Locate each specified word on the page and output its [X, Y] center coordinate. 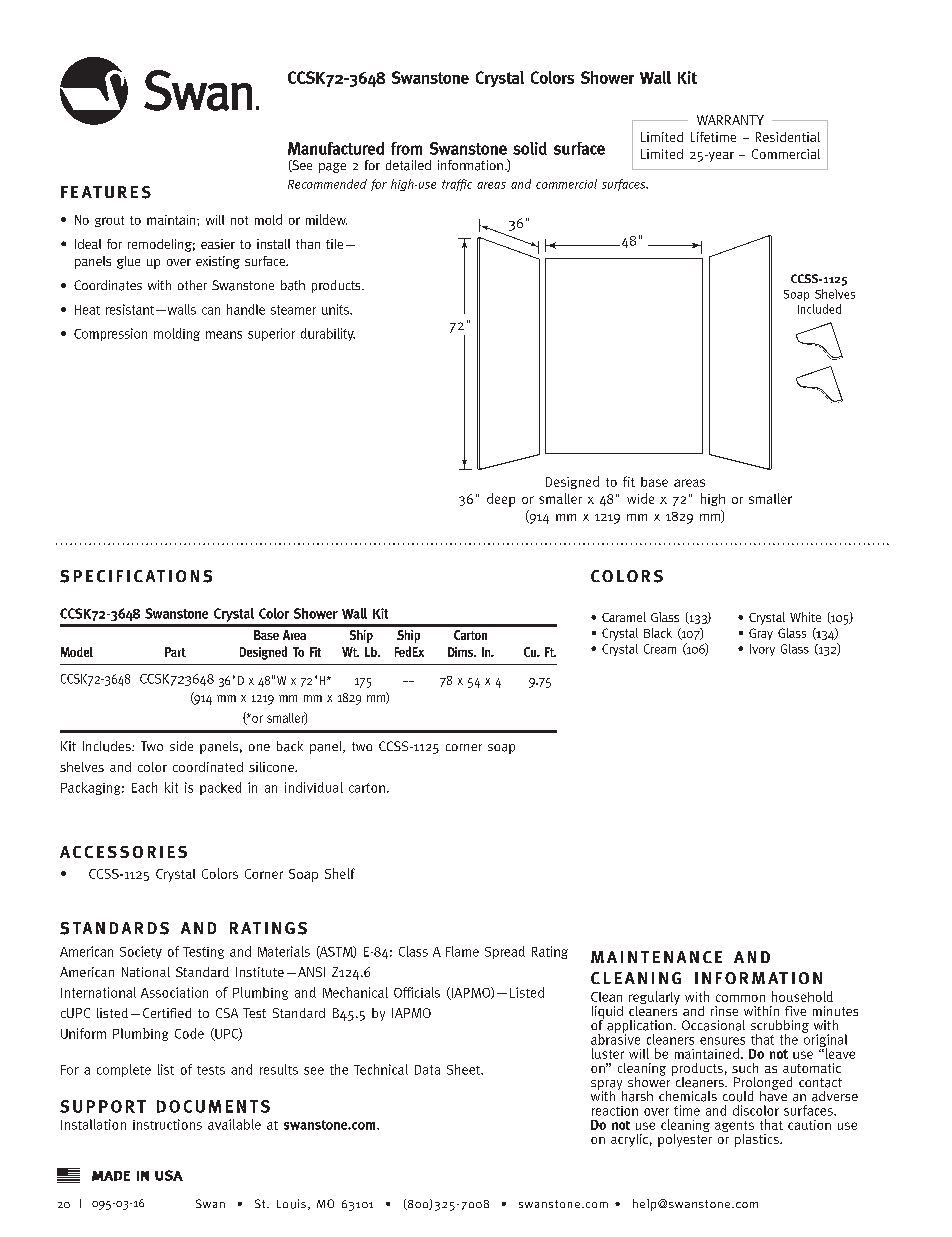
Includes [108, 746]
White [805, 617]
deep [501, 500]
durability [328, 334]
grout [109, 221]
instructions [167, 1124]
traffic [457, 185]
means [224, 335]
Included [819, 309]
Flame [462, 951]
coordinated [208, 767]
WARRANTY [730, 120]
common [740, 998]
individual [314, 787]
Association [174, 992]
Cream [660, 649]
